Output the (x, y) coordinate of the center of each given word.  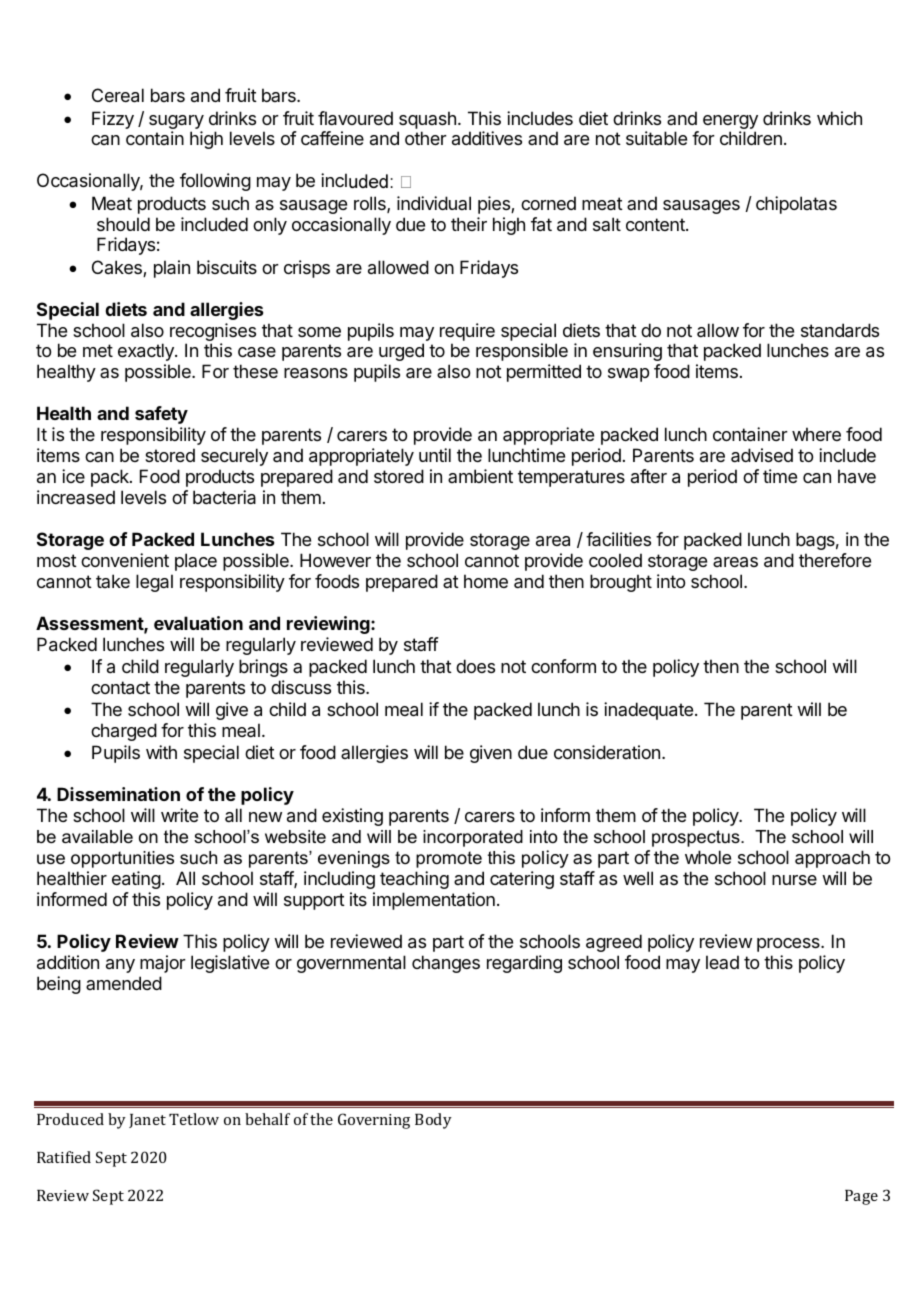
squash (427, 120)
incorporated (473, 838)
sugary (176, 123)
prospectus (697, 838)
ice (73, 476)
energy (730, 123)
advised (762, 455)
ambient (480, 476)
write (179, 815)
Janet (147, 1121)
